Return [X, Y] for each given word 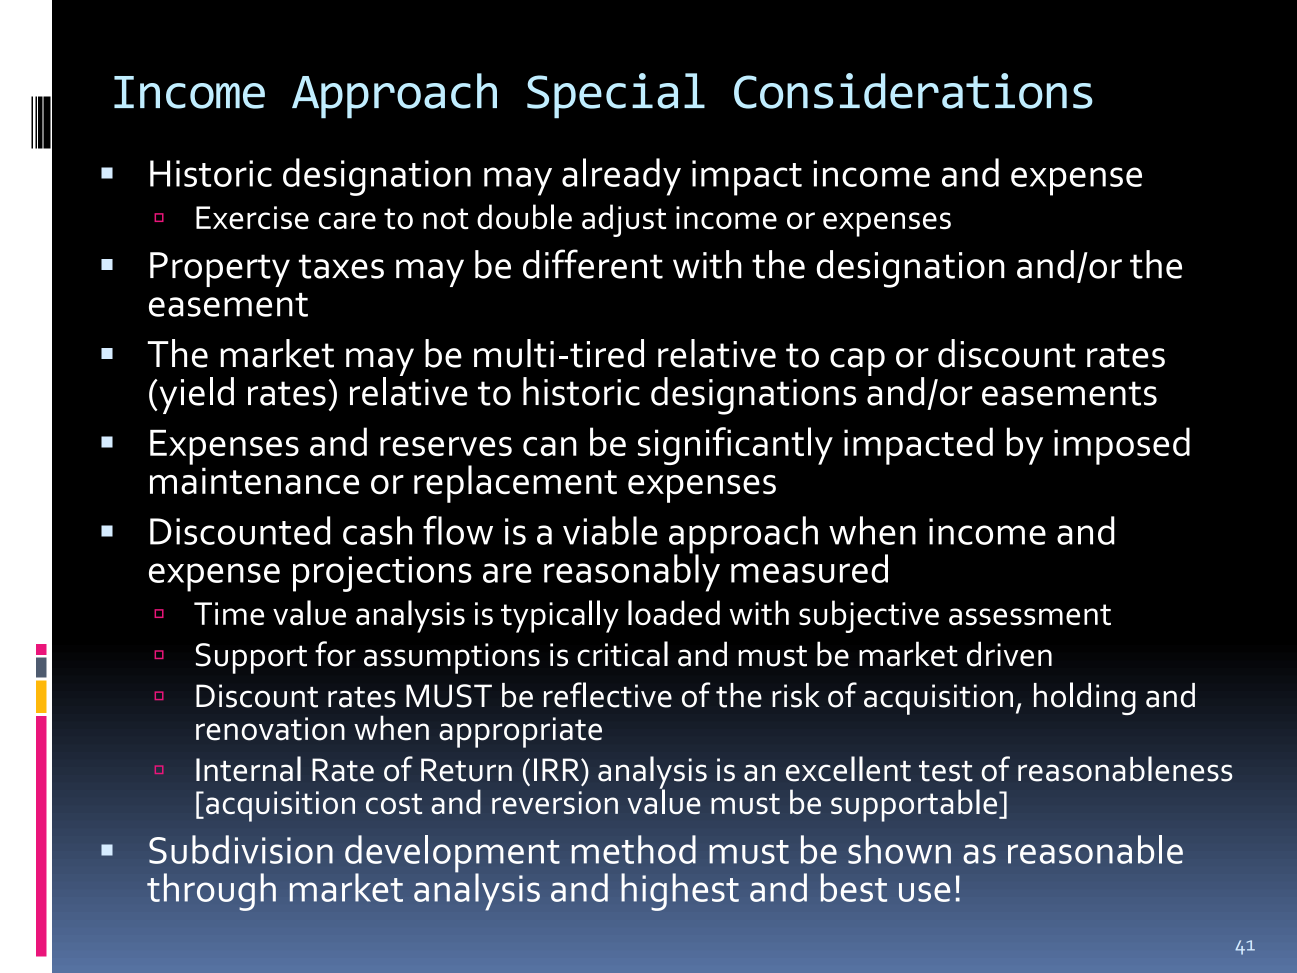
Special [616, 96]
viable [610, 530]
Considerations [913, 91]
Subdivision [241, 849]
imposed [1122, 446]
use [924, 892]
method [634, 849]
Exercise [252, 218]
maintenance [254, 481]
